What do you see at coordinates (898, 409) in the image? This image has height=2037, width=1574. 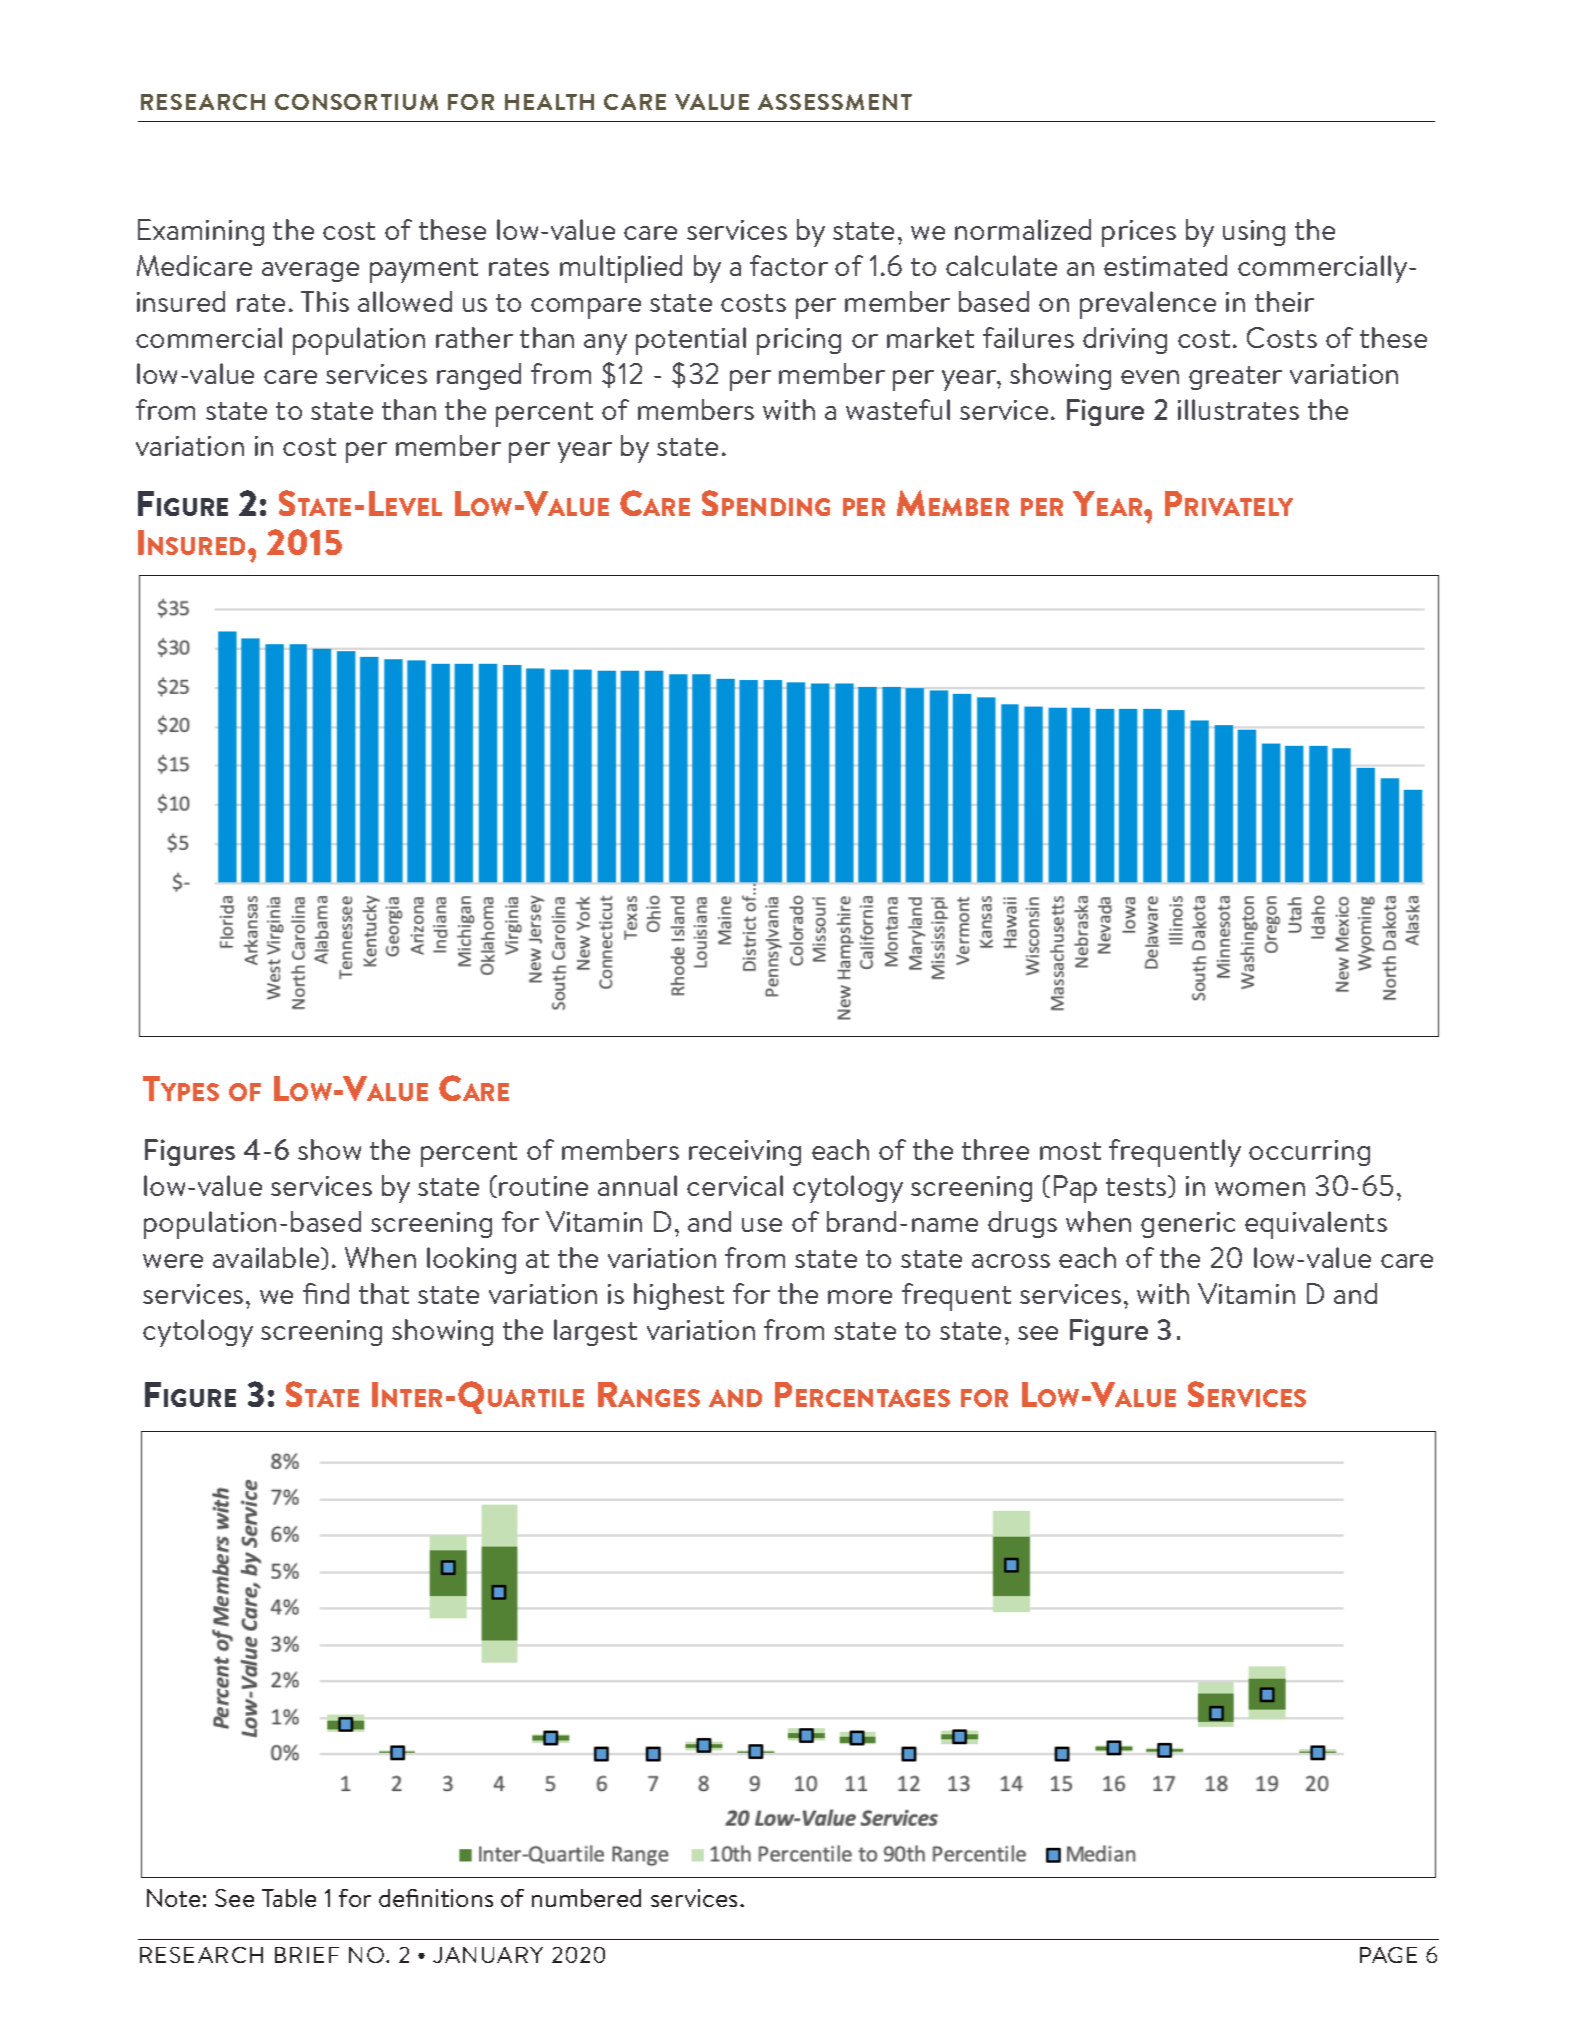 I see `wasteful` at bounding box center [898, 409].
